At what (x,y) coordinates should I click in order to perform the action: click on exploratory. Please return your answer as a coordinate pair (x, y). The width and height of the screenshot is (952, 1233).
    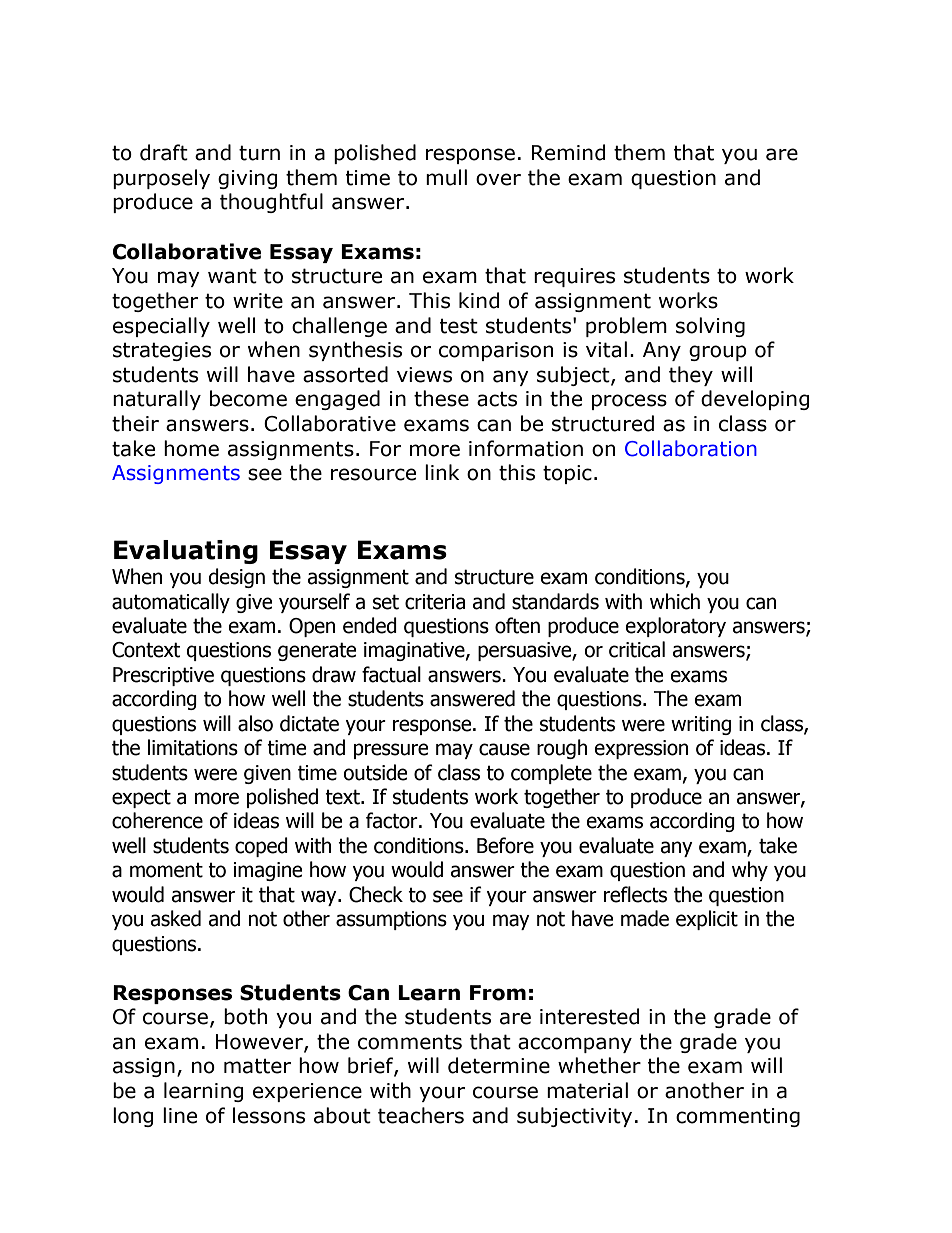
    Looking at the image, I should click on (675, 627).
